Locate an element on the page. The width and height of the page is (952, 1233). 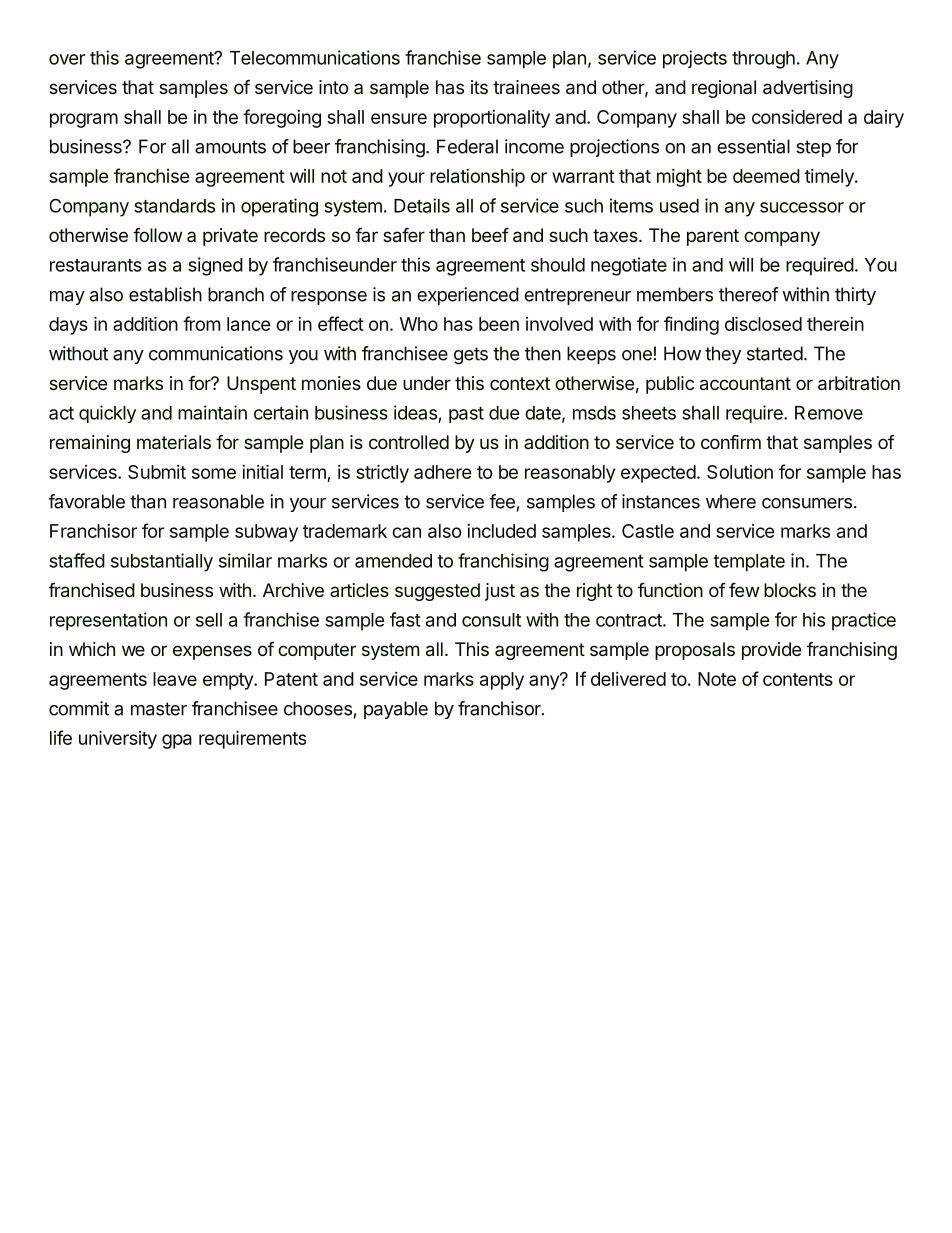
consumers is located at coordinates (807, 503).
